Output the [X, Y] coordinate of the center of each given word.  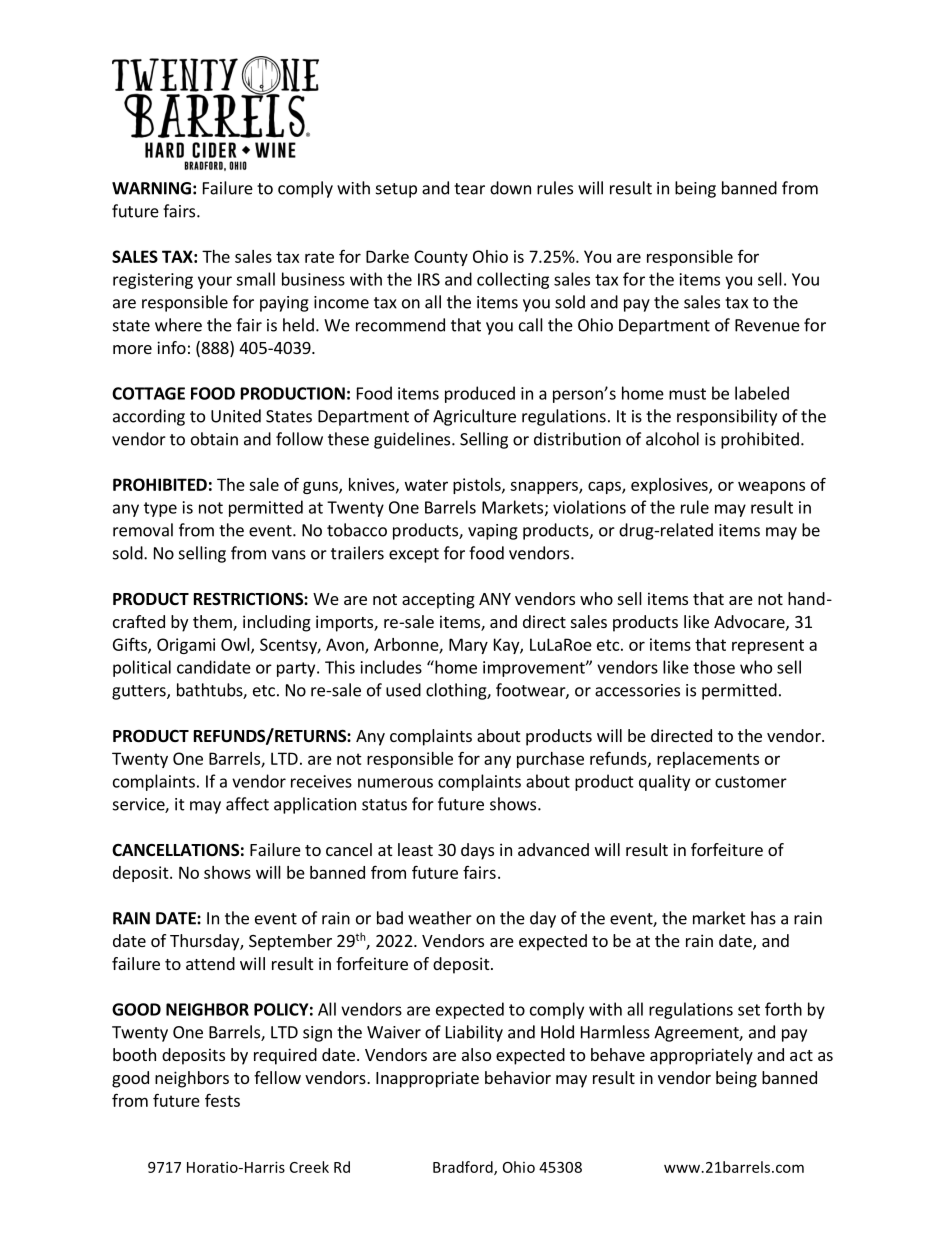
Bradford [464, 1168]
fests [222, 1100]
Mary [468, 646]
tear [469, 189]
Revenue [767, 325]
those [714, 667]
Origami [186, 646]
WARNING [151, 188]
